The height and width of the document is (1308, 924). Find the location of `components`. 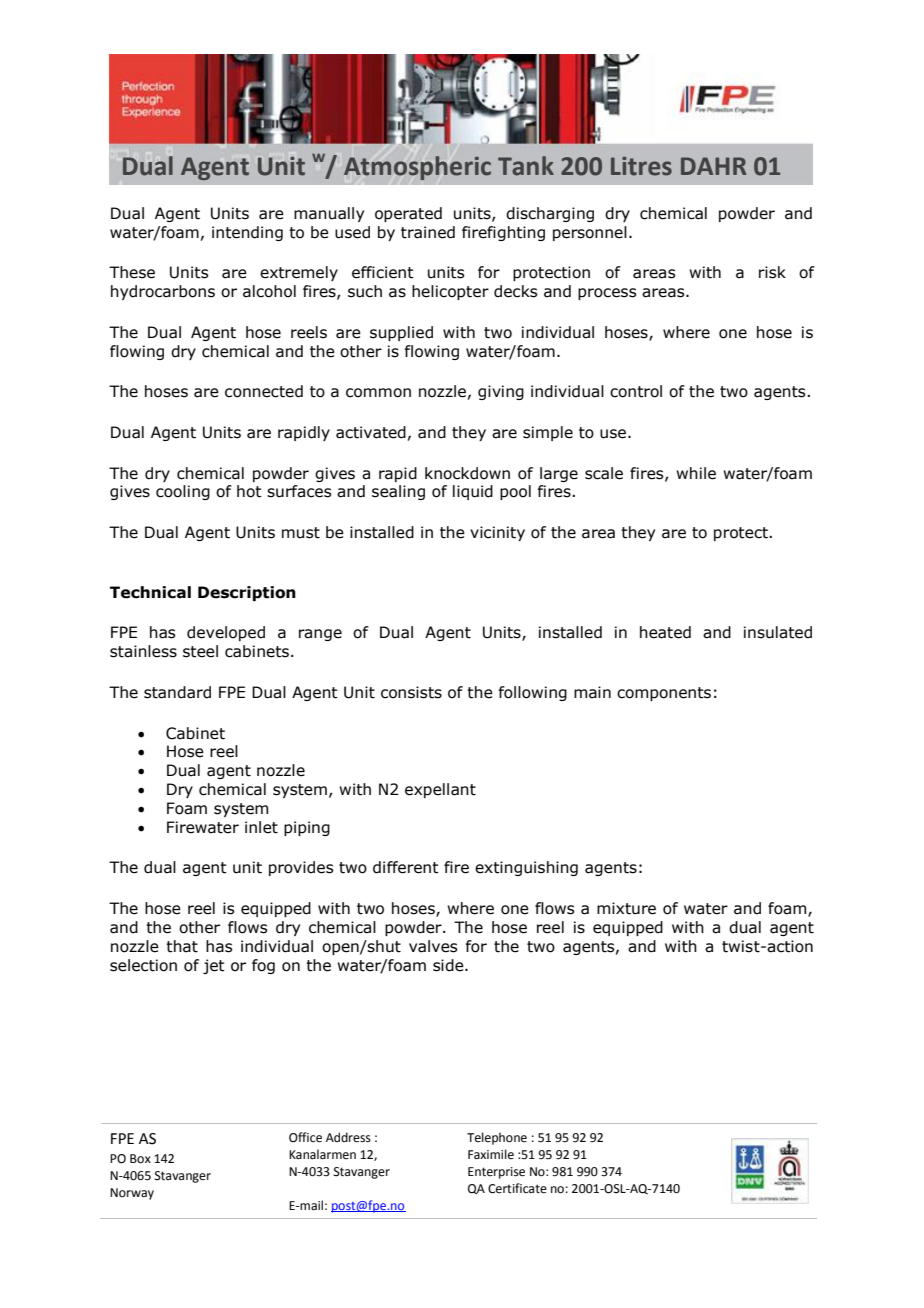

components is located at coordinates (664, 694).
